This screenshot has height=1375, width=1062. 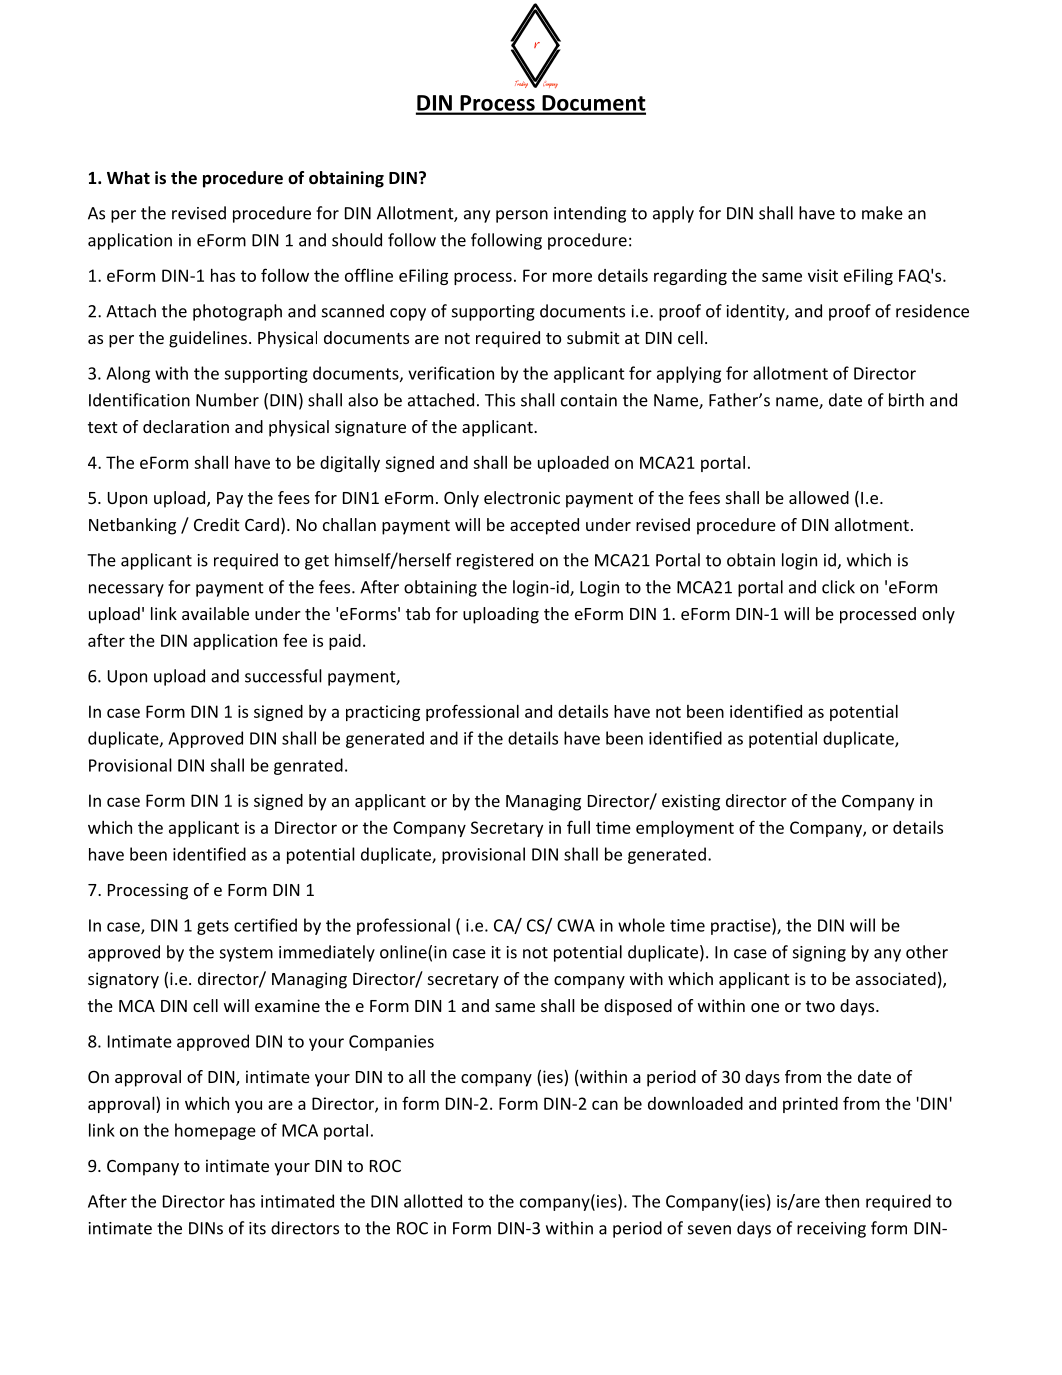 I want to click on its, so click(x=257, y=1228).
